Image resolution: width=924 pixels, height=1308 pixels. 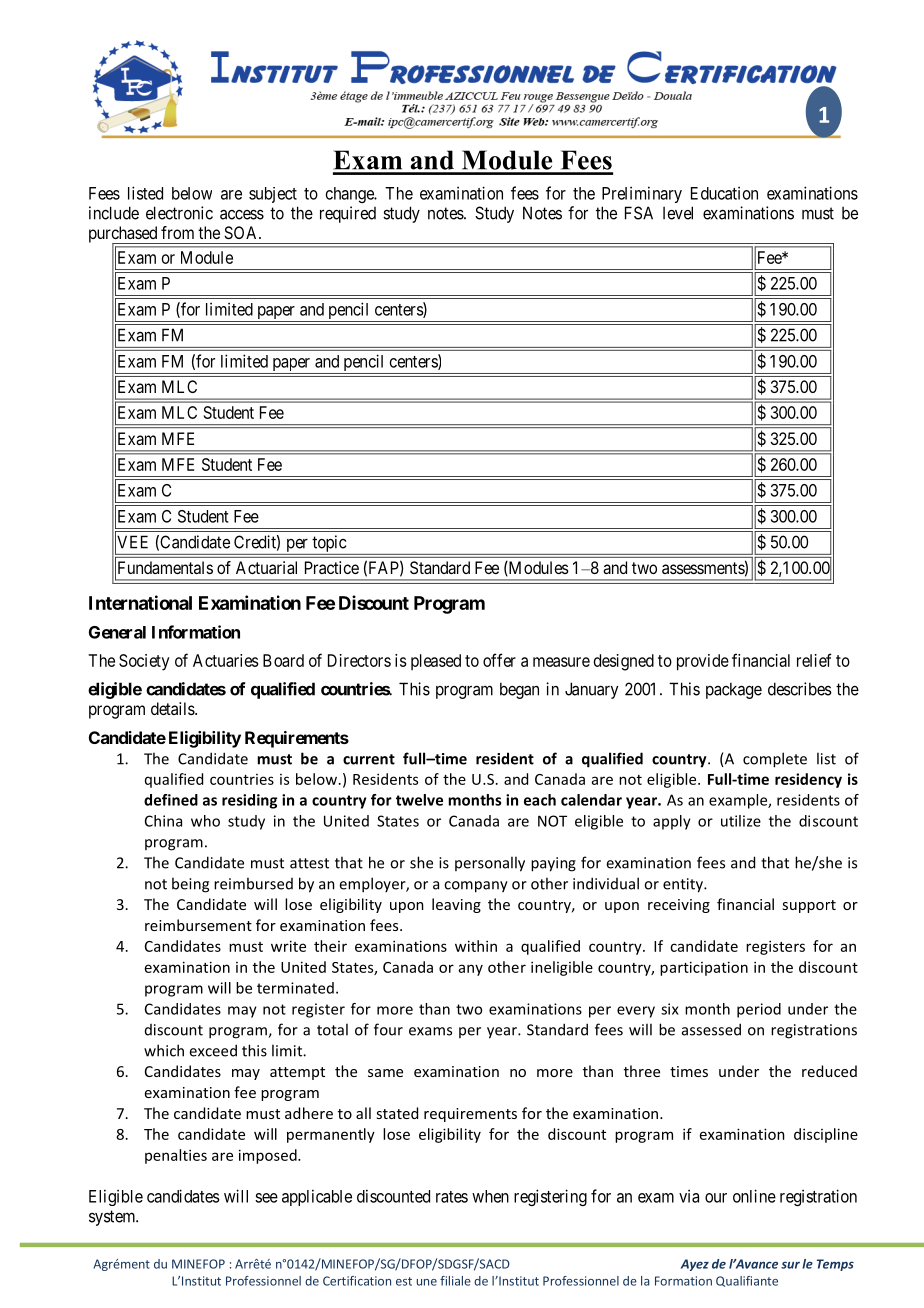 What do you see at coordinates (348, 214) in the document?
I see `required` at bounding box center [348, 214].
